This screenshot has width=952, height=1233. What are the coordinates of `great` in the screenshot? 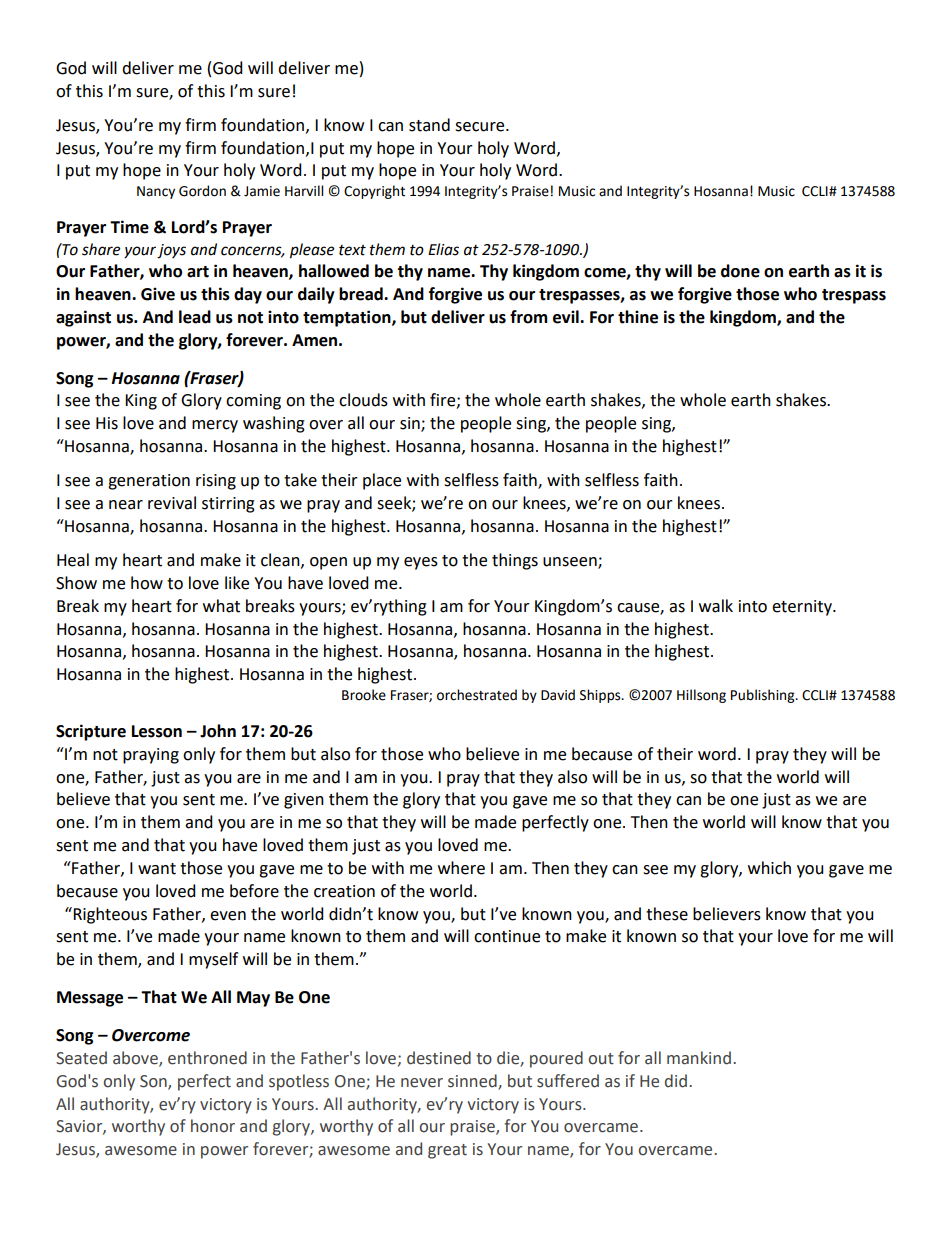 It's located at (447, 1151).
